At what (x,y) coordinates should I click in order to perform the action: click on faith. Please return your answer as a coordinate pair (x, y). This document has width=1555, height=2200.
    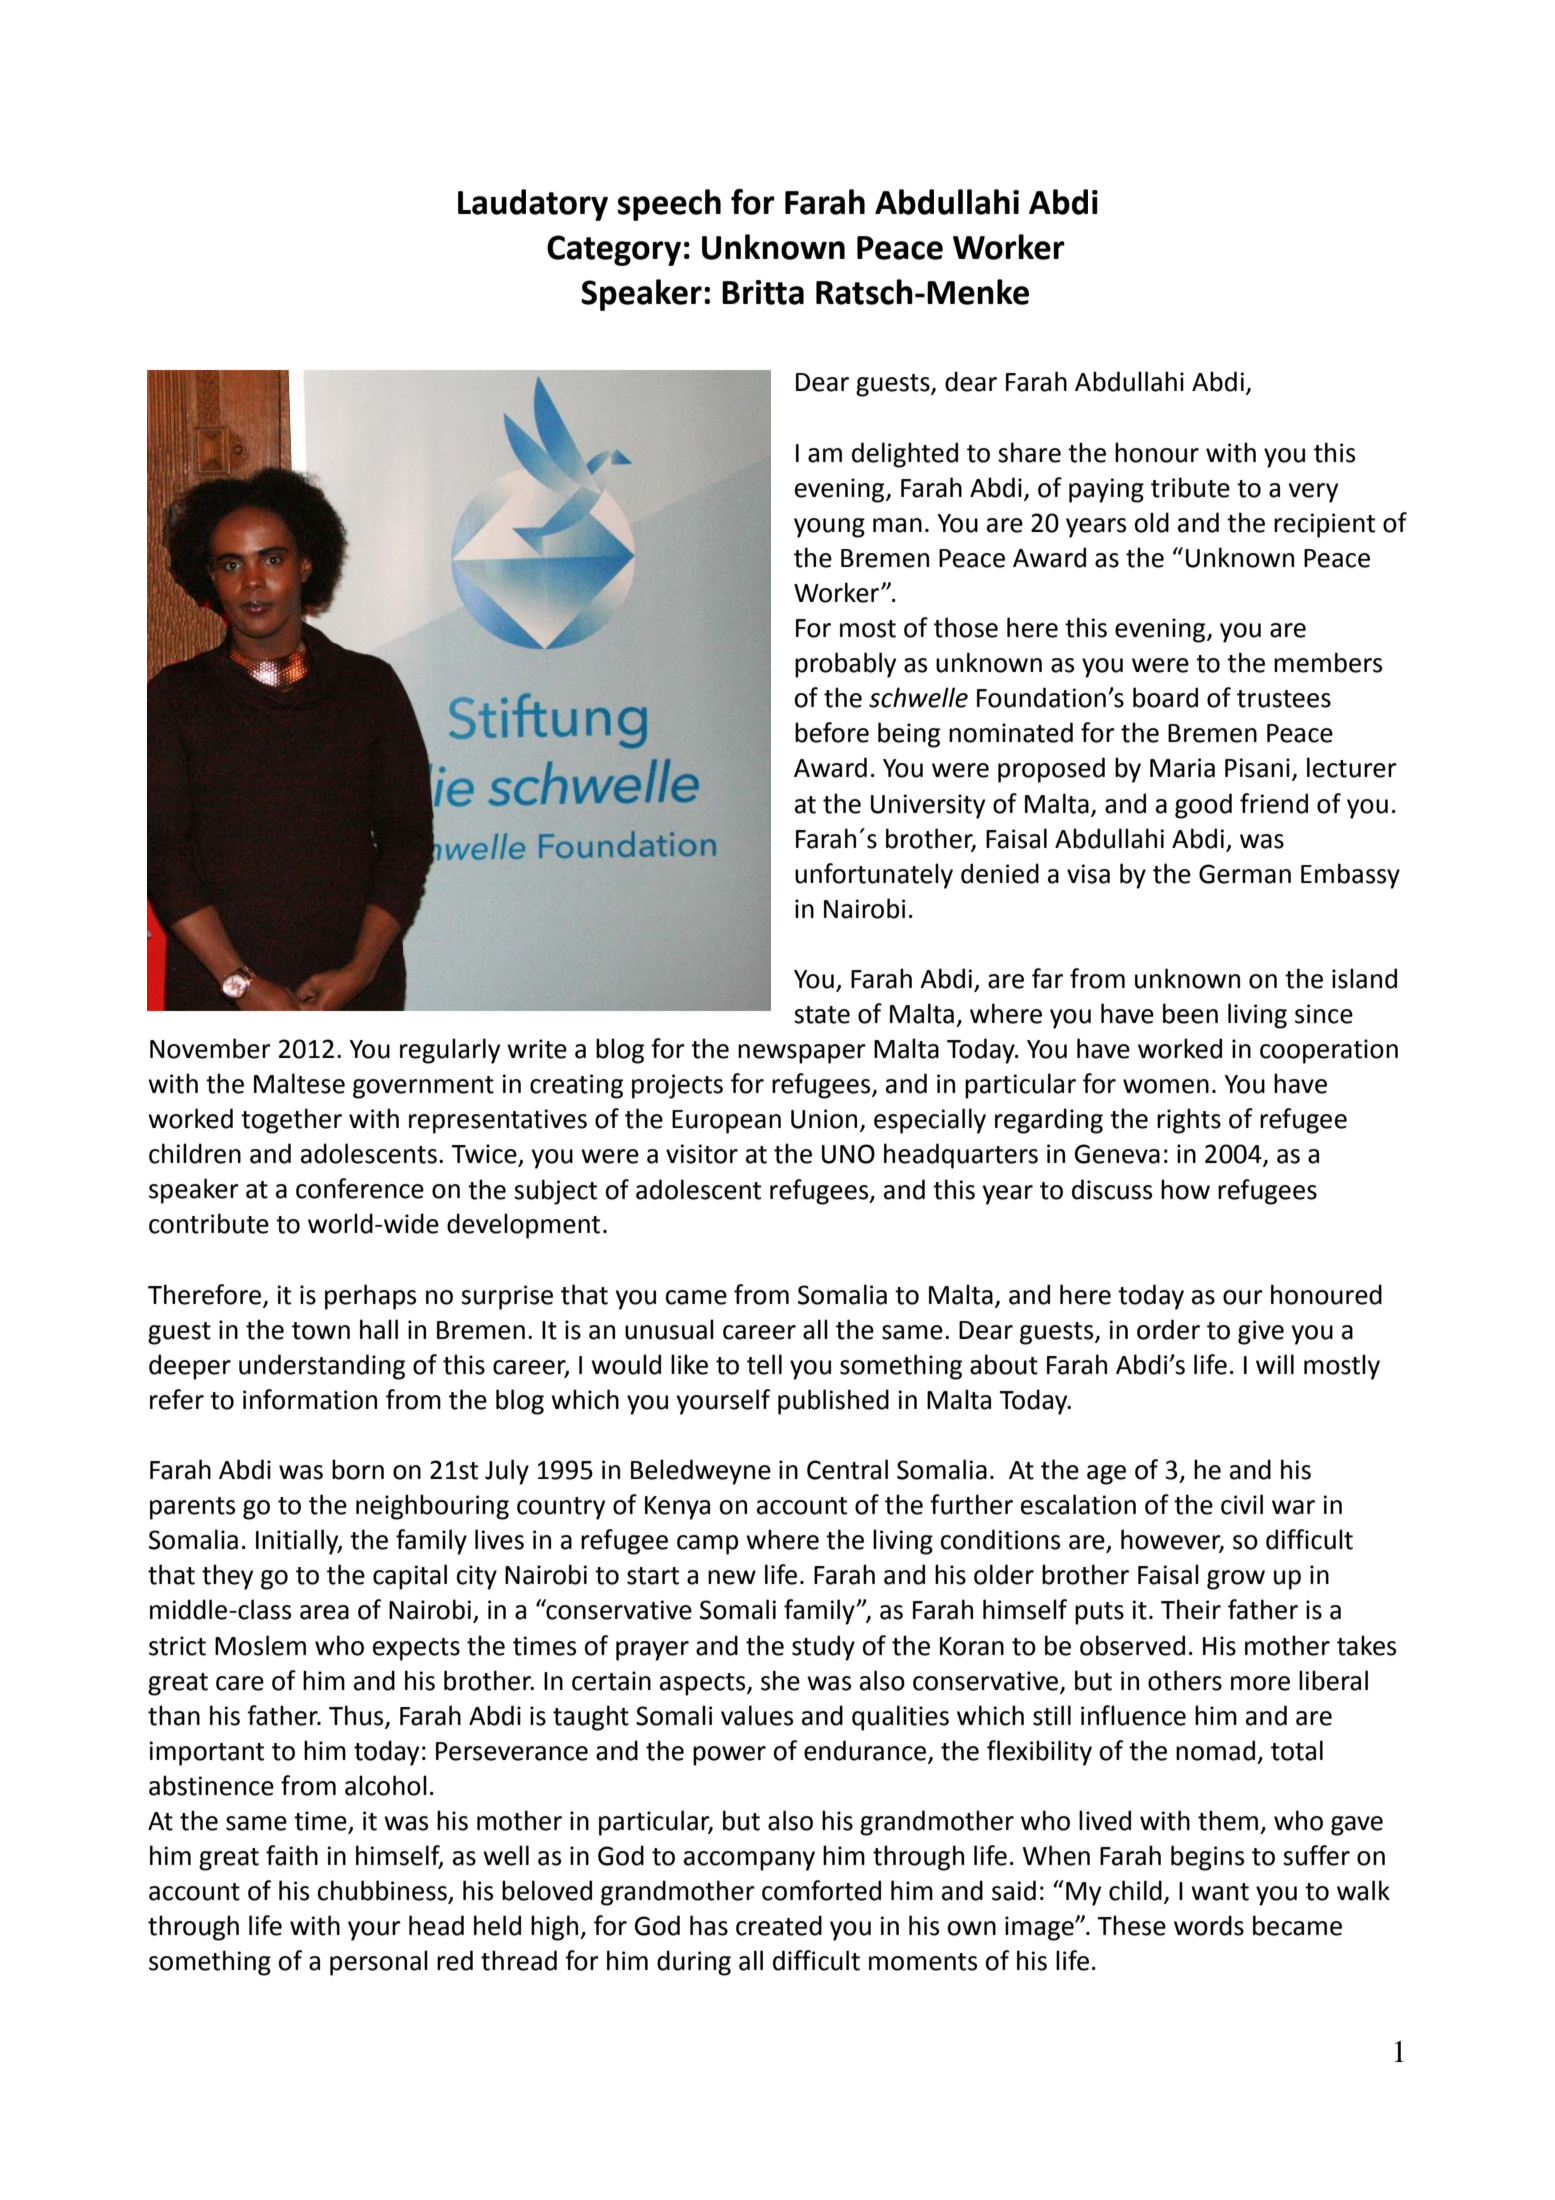
    Looking at the image, I should click on (292, 1855).
